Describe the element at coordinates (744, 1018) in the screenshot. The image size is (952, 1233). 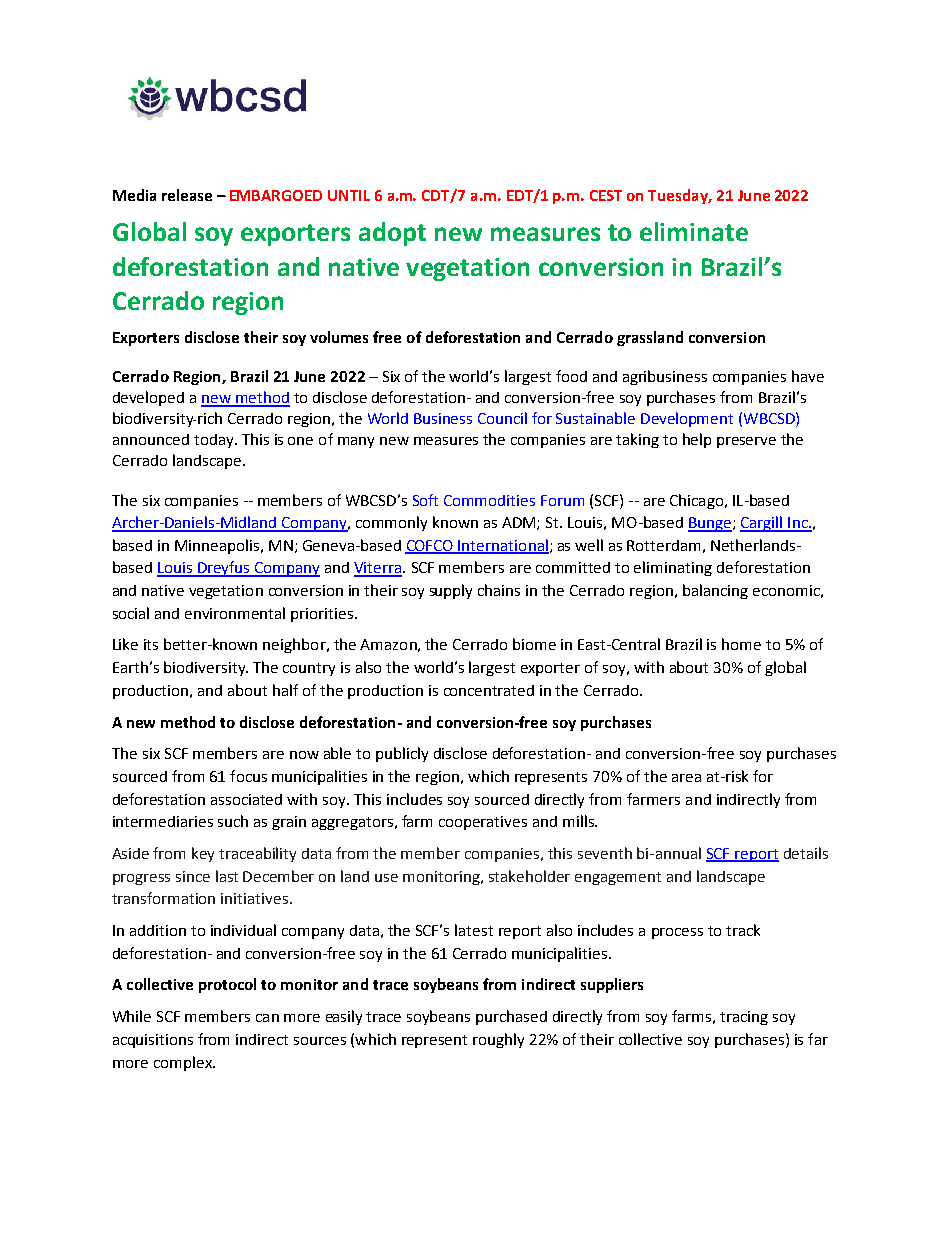
I see `tracing` at that location.
